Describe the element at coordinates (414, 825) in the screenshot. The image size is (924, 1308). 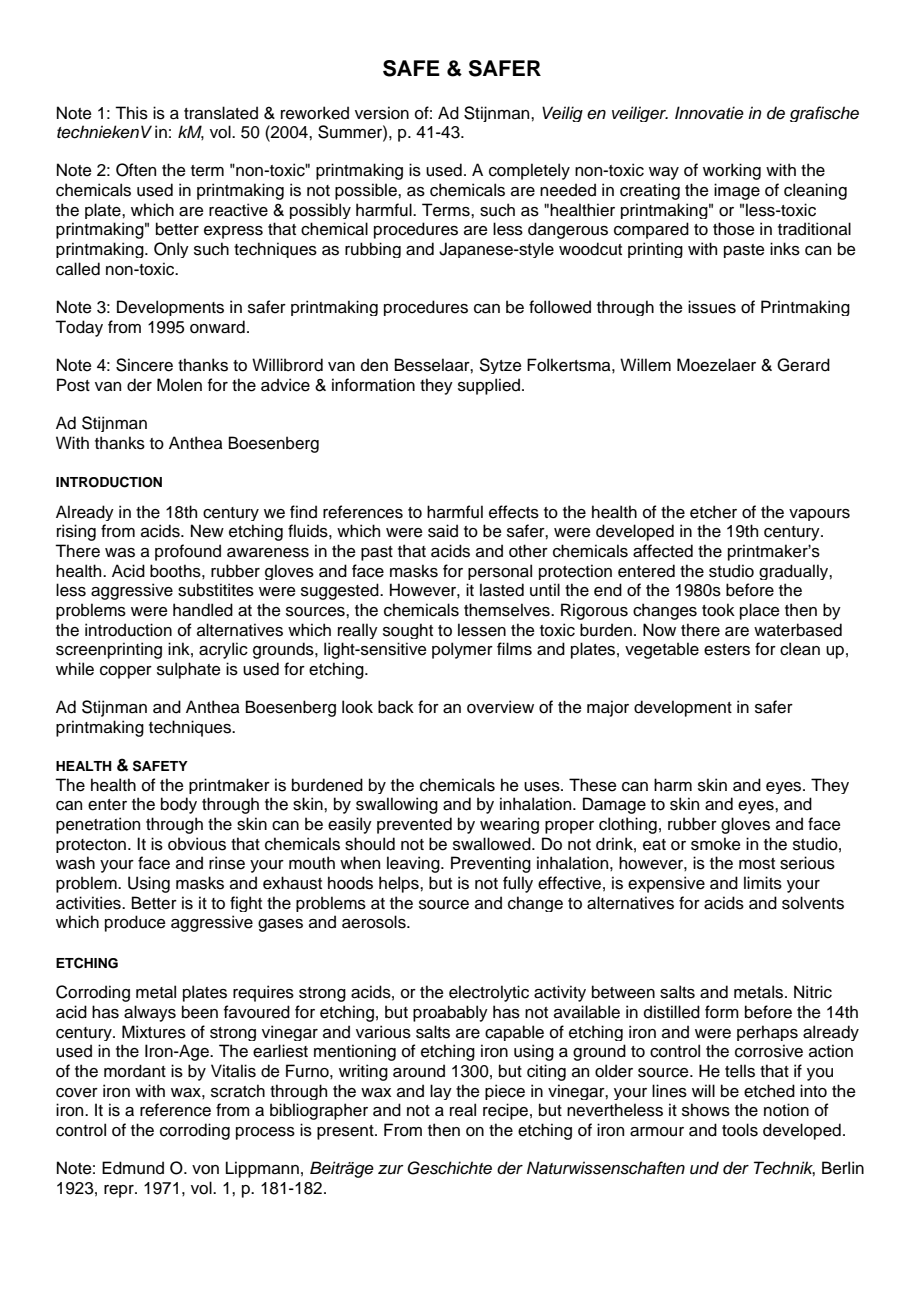
I see `prevented` at that location.
